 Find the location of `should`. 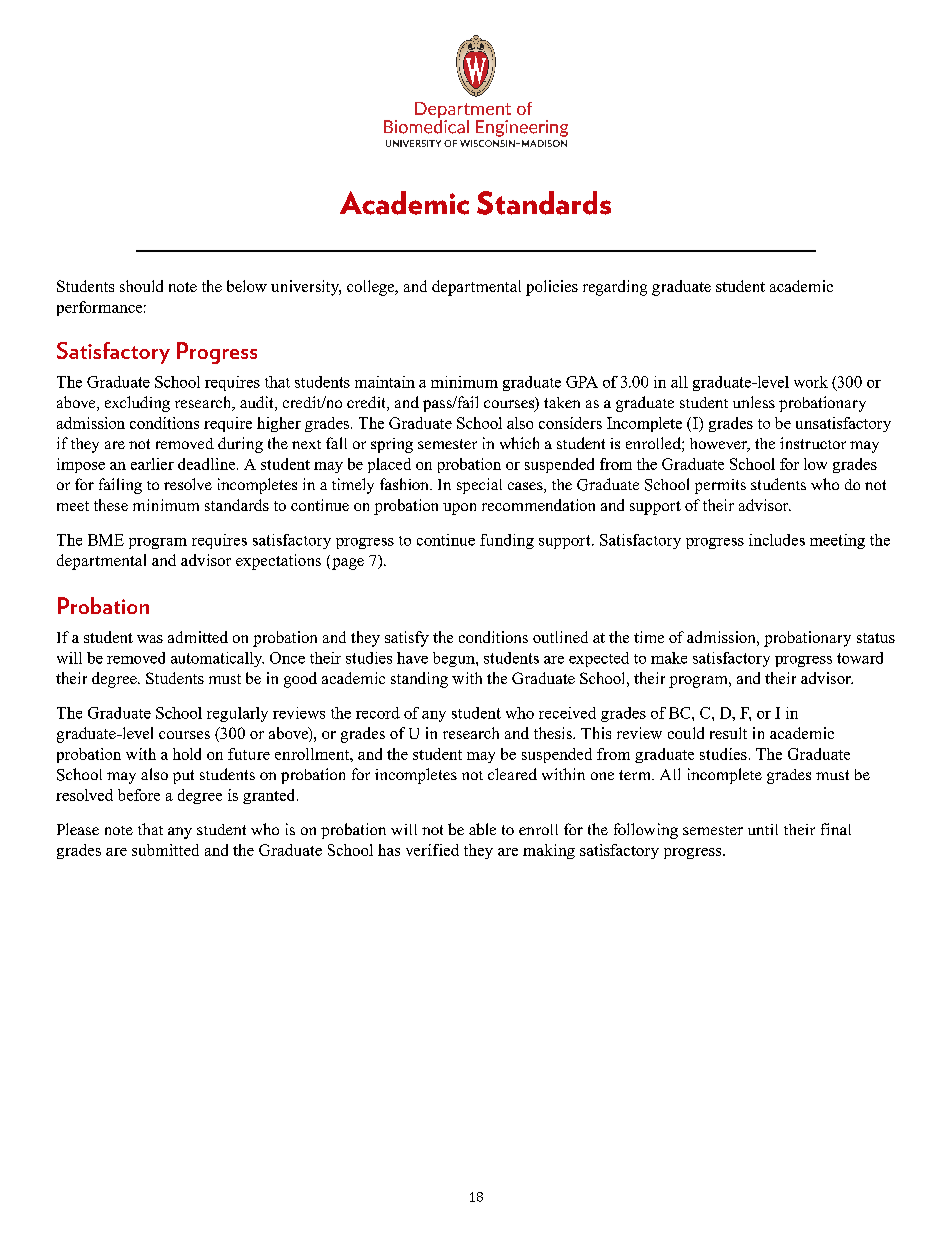

should is located at coordinates (141, 286).
